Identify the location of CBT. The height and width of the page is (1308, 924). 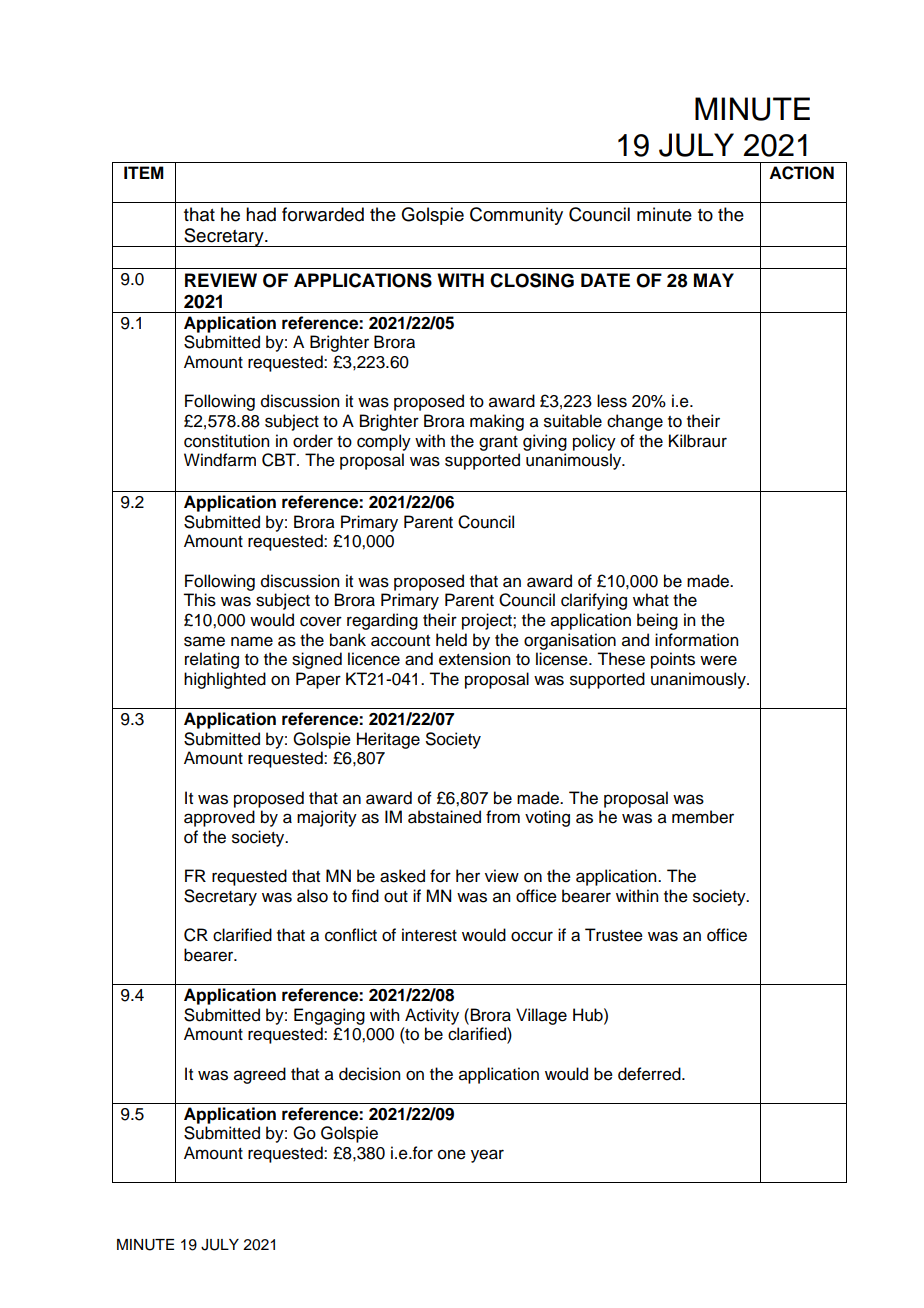
(280, 460).
